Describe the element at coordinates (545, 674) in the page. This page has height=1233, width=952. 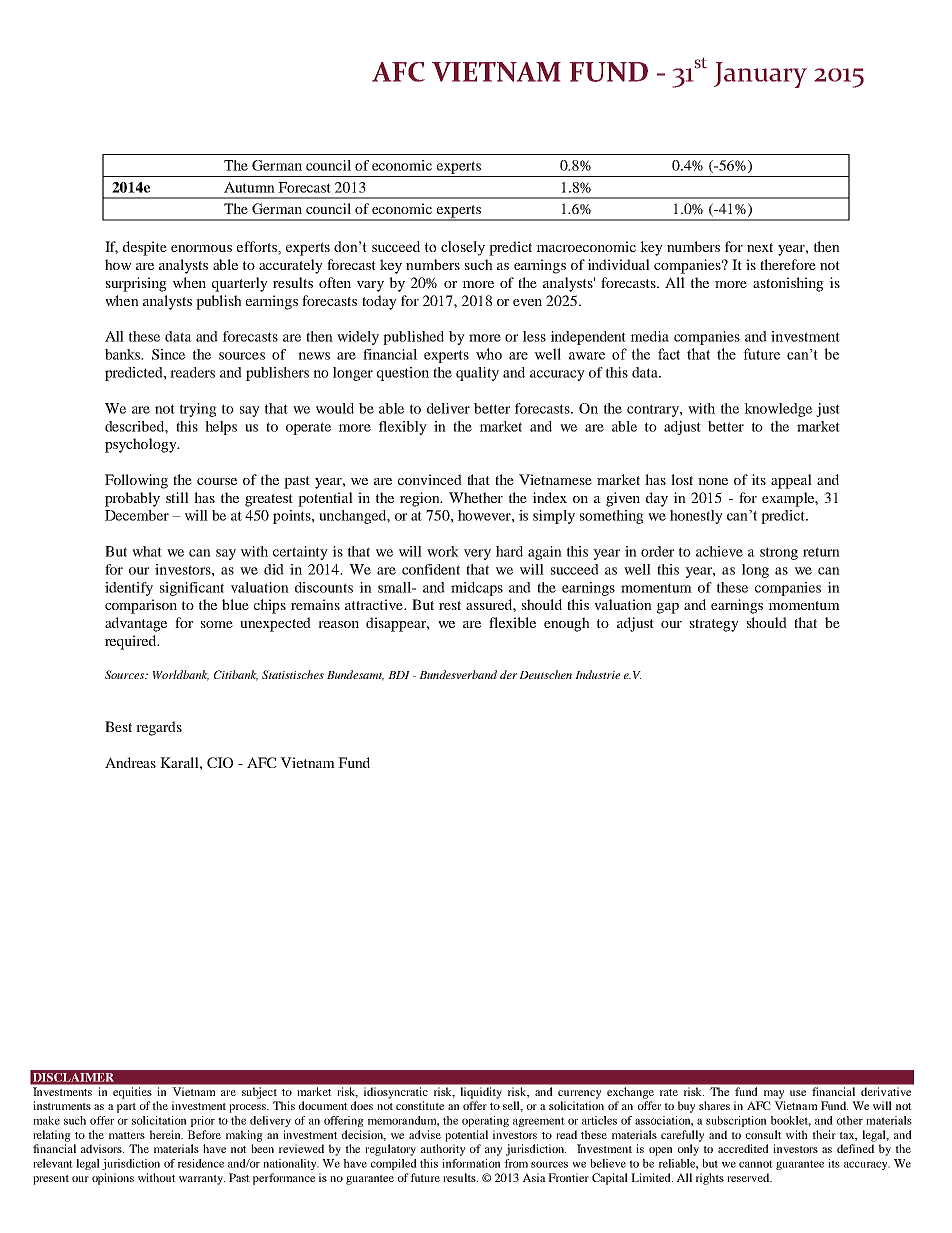
I see `Deutschen` at that location.
